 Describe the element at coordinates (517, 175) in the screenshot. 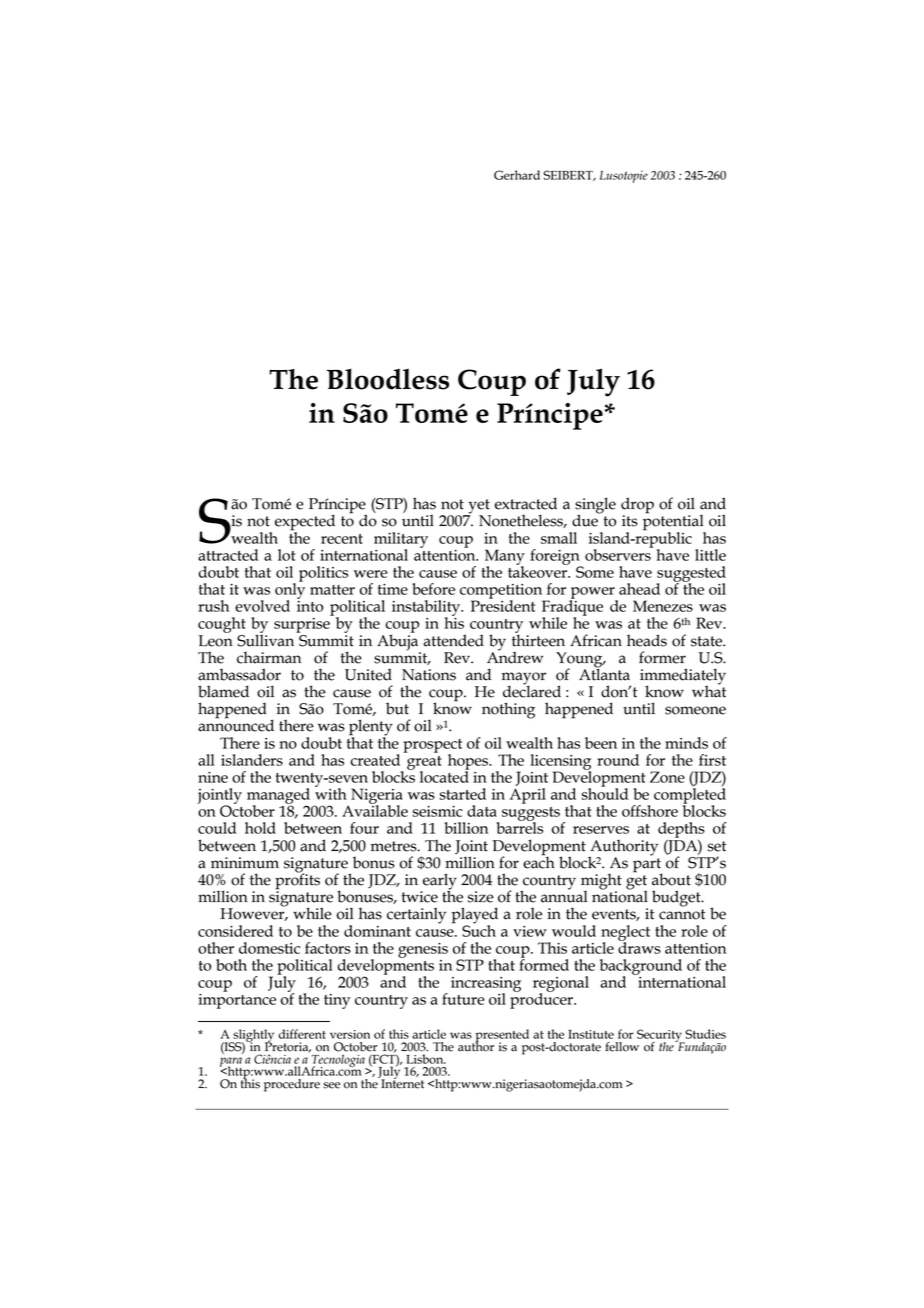

I see `Gerhard` at that location.
